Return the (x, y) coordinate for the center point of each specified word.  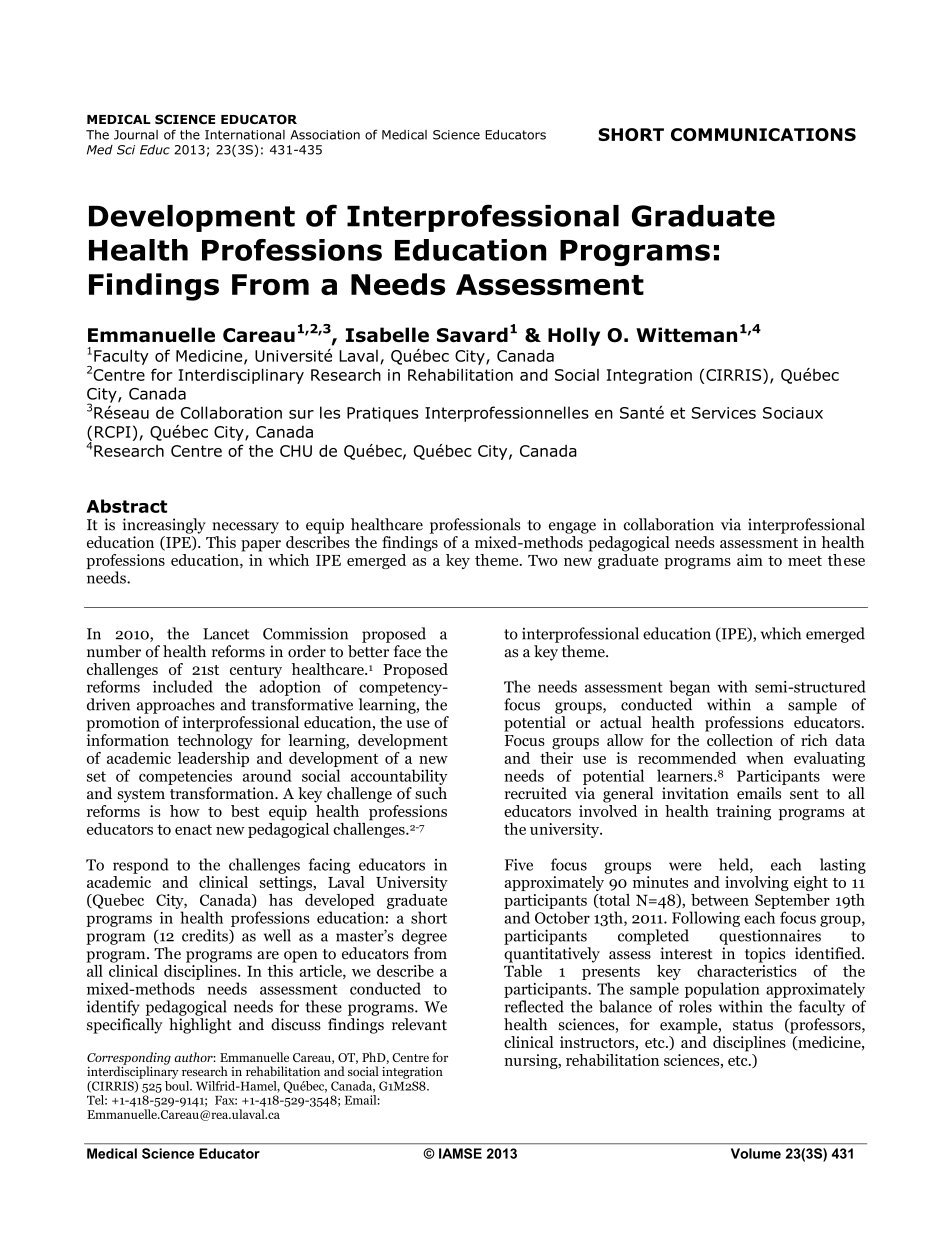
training (743, 812)
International (245, 135)
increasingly (164, 526)
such (431, 793)
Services (724, 413)
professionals (475, 526)
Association (325, 135)
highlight (200, 1026)
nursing (532, 1061)
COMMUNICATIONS (763, 134)
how (185, 811)
